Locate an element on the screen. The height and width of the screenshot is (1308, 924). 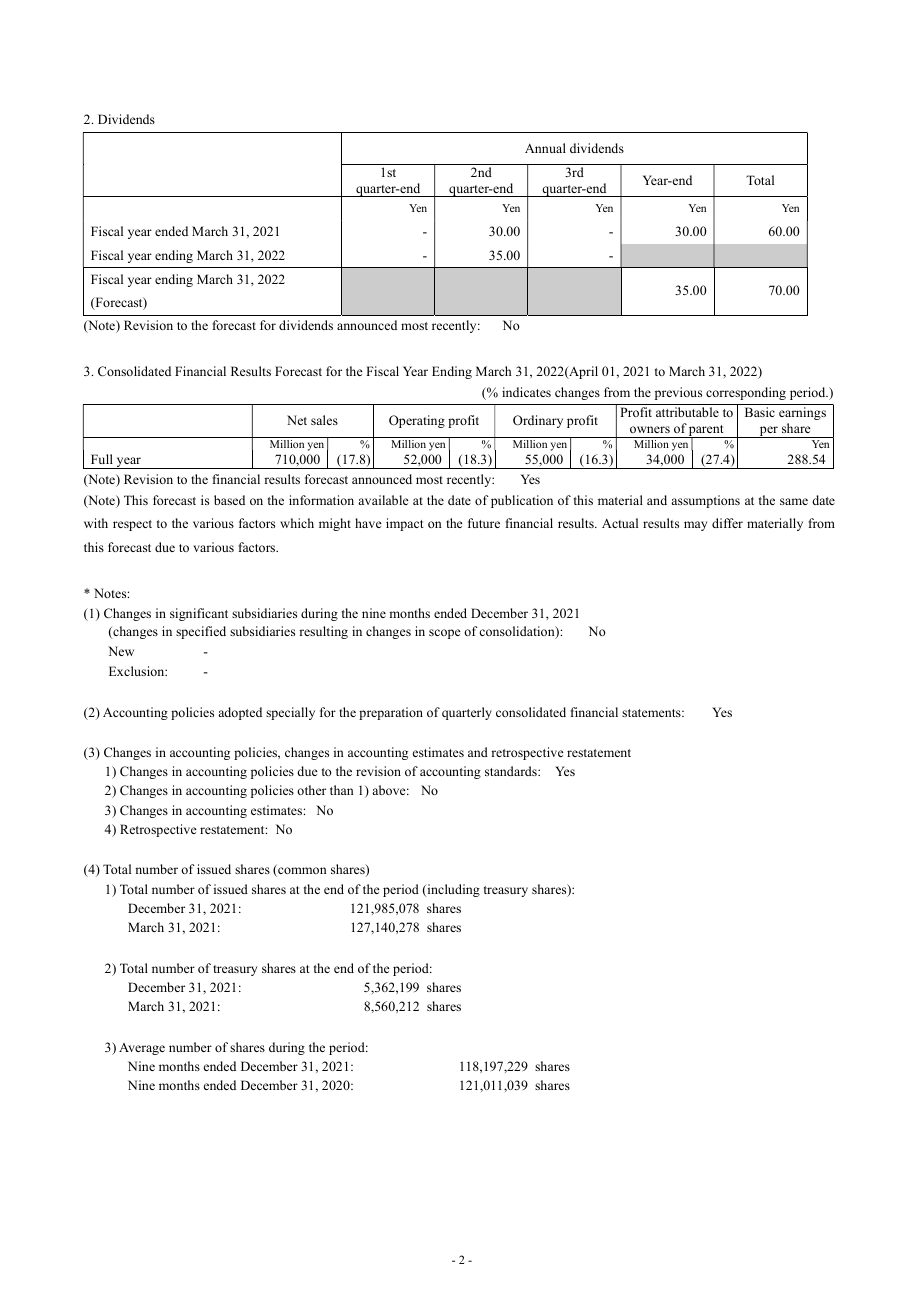
Operating is located at coordinates (417, 421).
